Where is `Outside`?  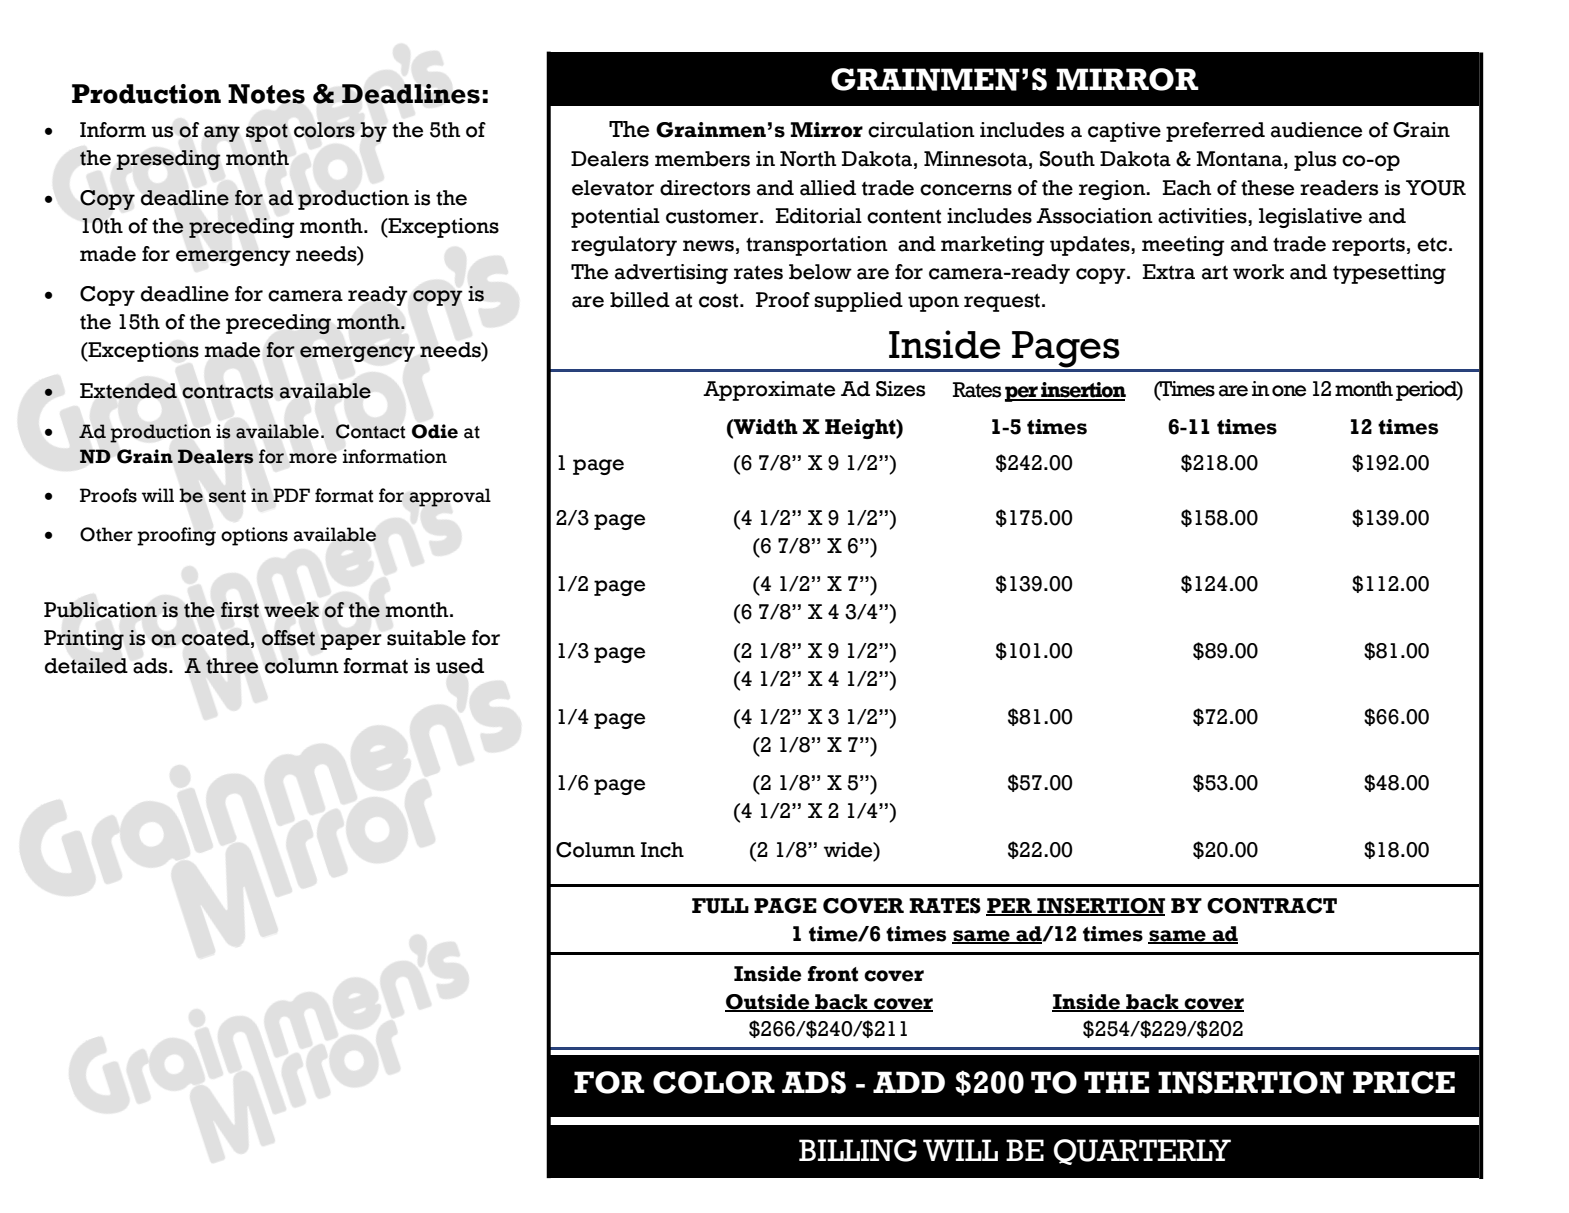
Outside is located at coordinates (768, 1003).
